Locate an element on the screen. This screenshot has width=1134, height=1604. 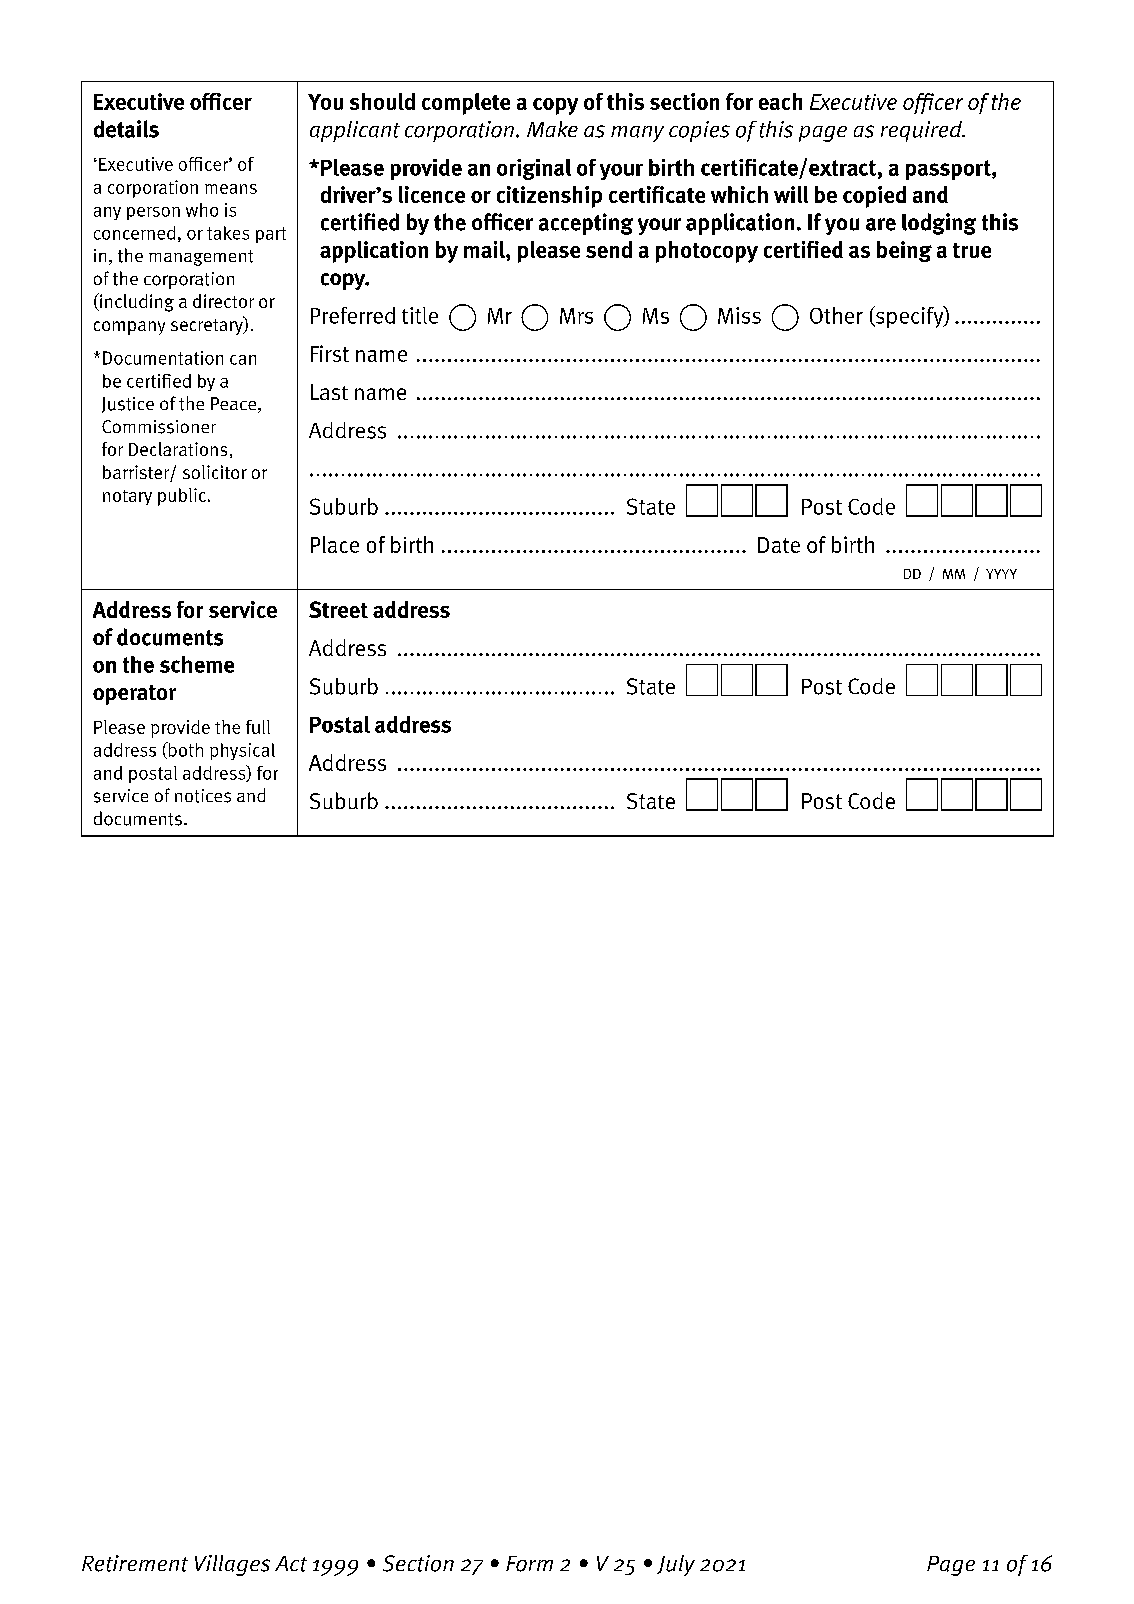
July is located at coordinates (676, 1565).
